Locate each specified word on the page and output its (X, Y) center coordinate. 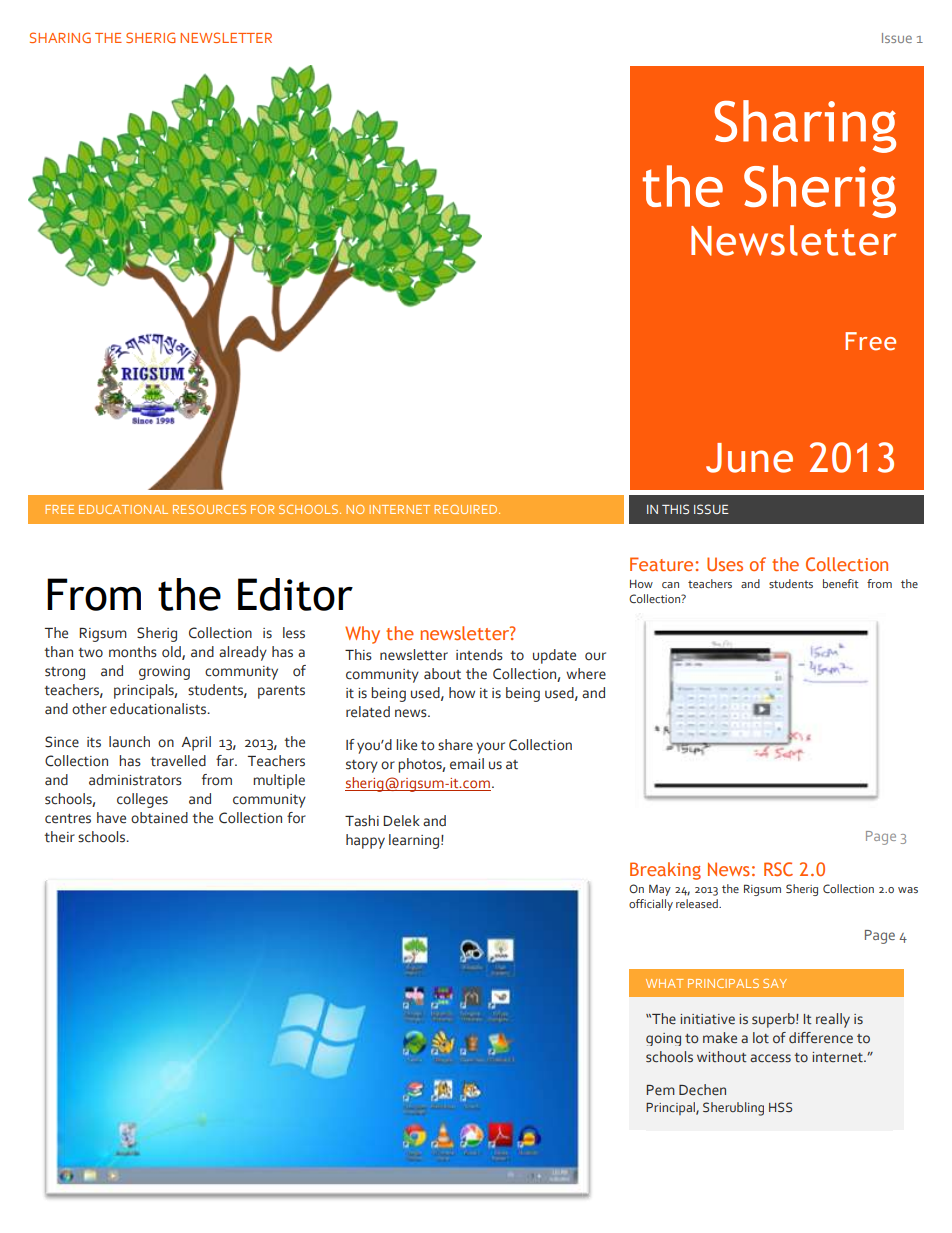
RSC (778, 869)
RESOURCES (209, 509)
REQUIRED (467, 509)
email (467, 764)
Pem (661, 1090)
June (749, 458)
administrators (135, 780)
